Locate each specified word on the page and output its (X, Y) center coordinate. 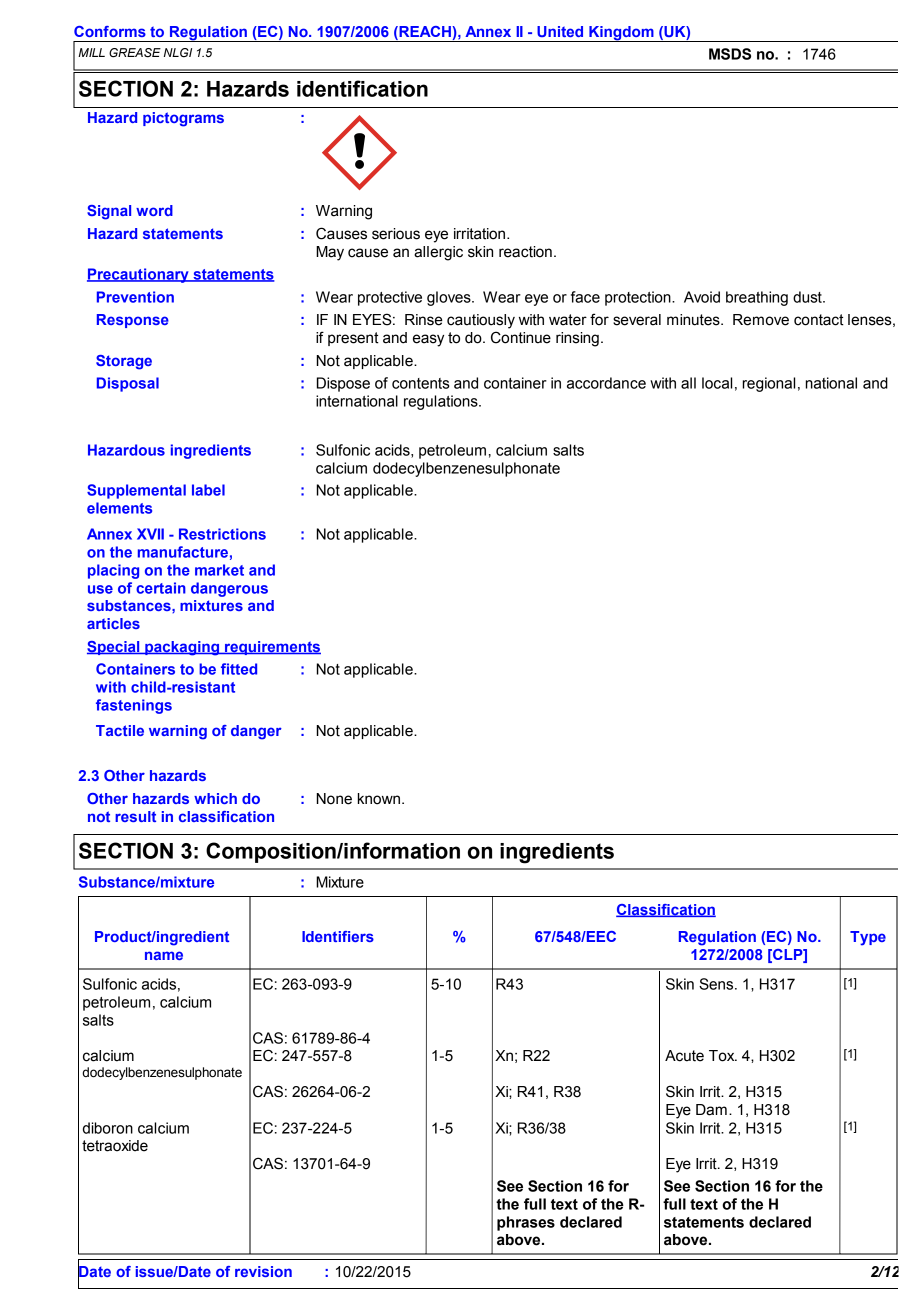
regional (768, 384)
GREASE (135, 53)
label (208, 490)
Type (868, 938)
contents (421, 383)
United (560, 31)
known (379, 799)
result (135, 816)
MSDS (730, 54)
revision (263, 1271)
